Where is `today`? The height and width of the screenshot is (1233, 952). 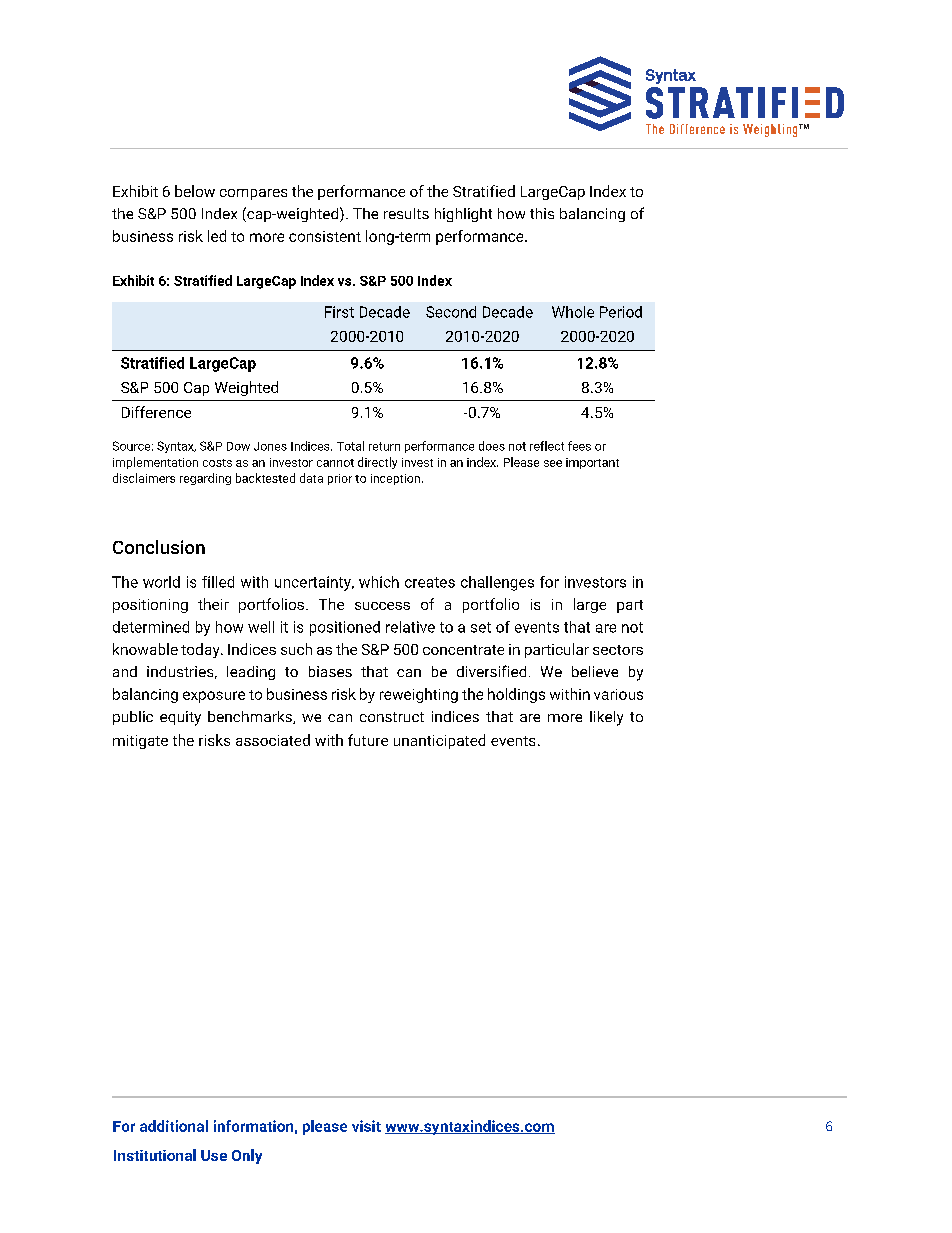 today is located at coordinates (201, 650).
